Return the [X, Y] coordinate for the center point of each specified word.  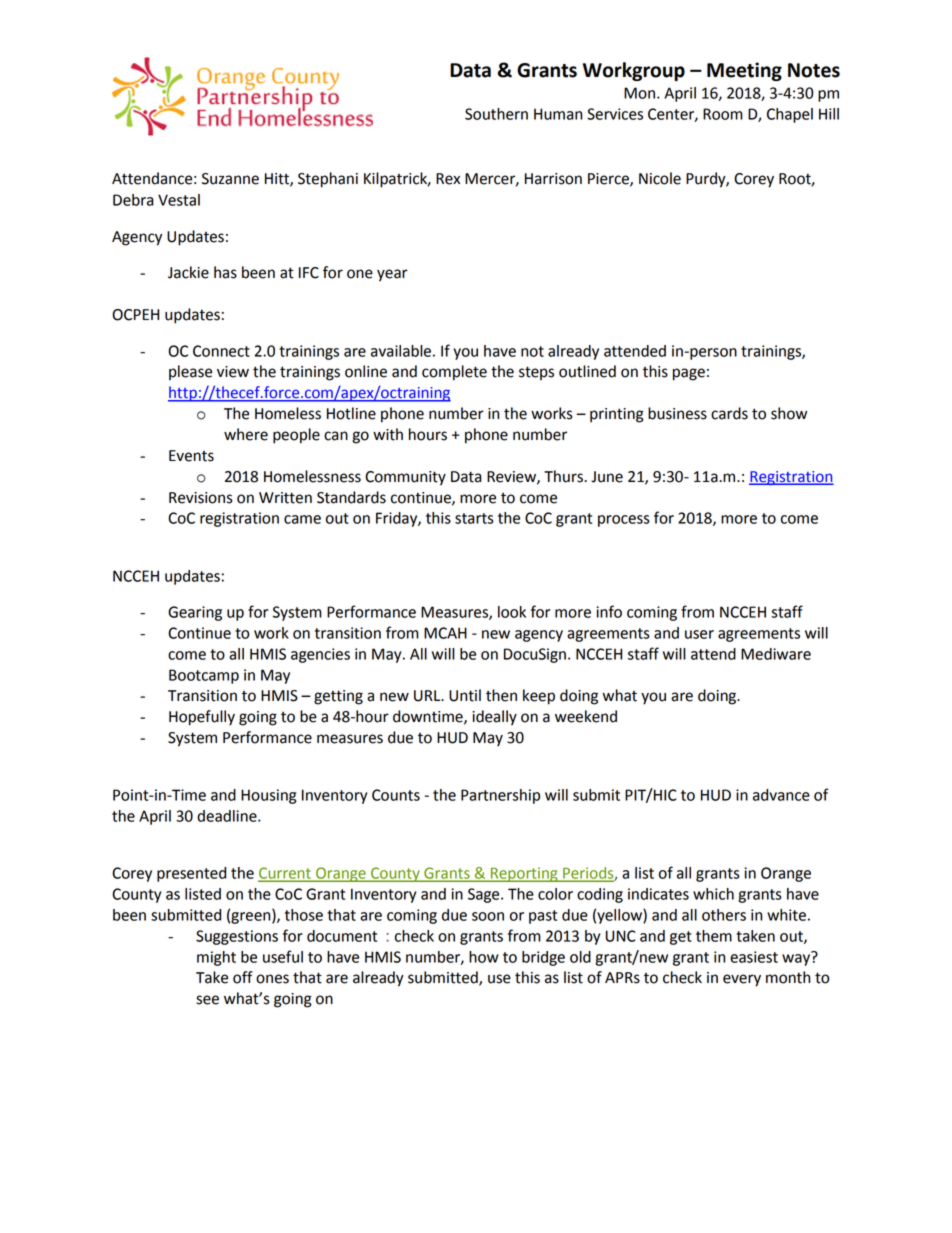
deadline [228, 816]
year [392, 275]
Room [723, 114]
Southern [496, 114]
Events [191, 456]
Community [405, 478]
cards [729, 413]
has [225, 272]
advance [781, 795]
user [699, 634]
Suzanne [230, 179]
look [512, 612]
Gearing [195, 613]
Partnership [500, 796]
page [689, 374]
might [216, 958]
